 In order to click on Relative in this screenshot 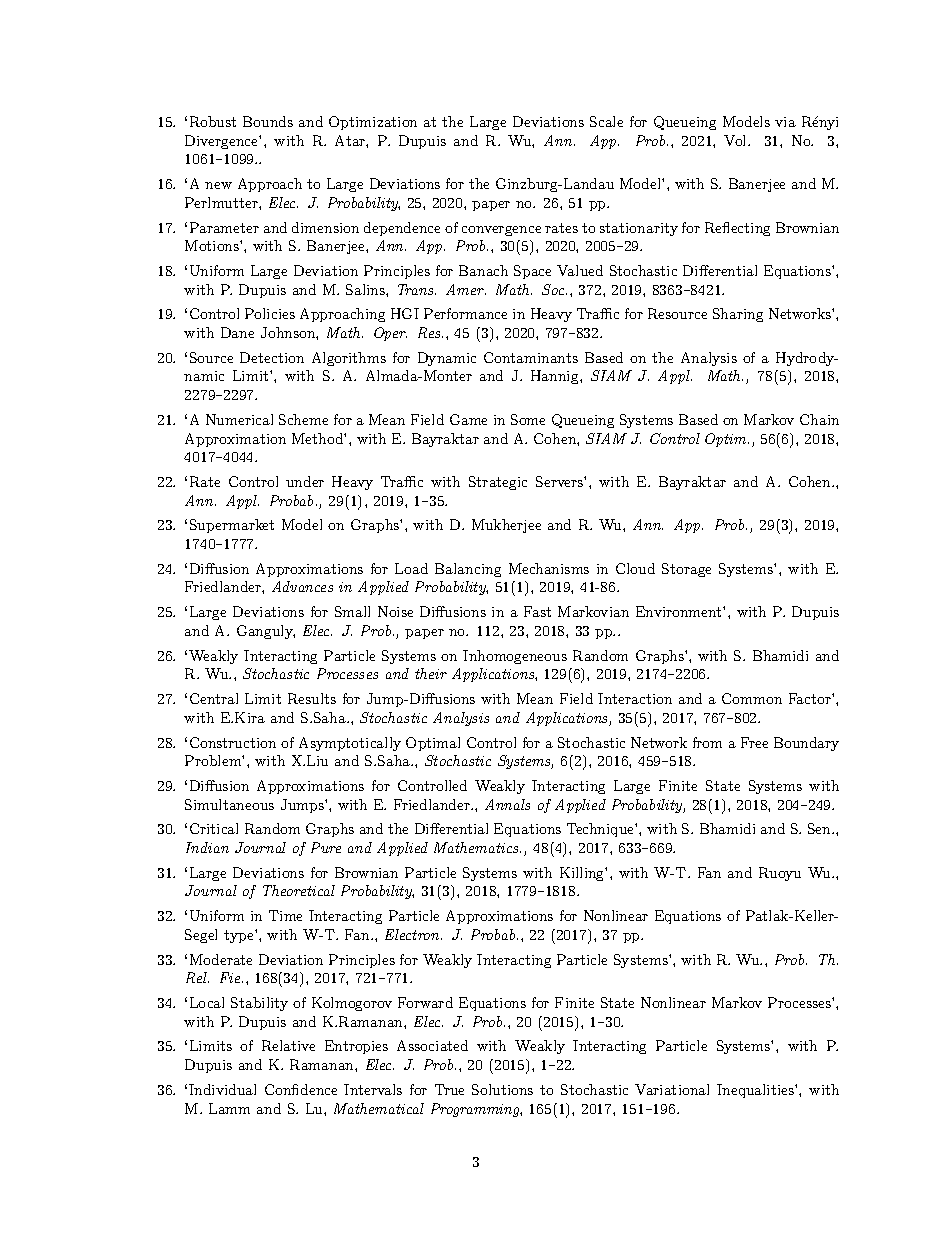, I will do `click(288, 1045)`.
